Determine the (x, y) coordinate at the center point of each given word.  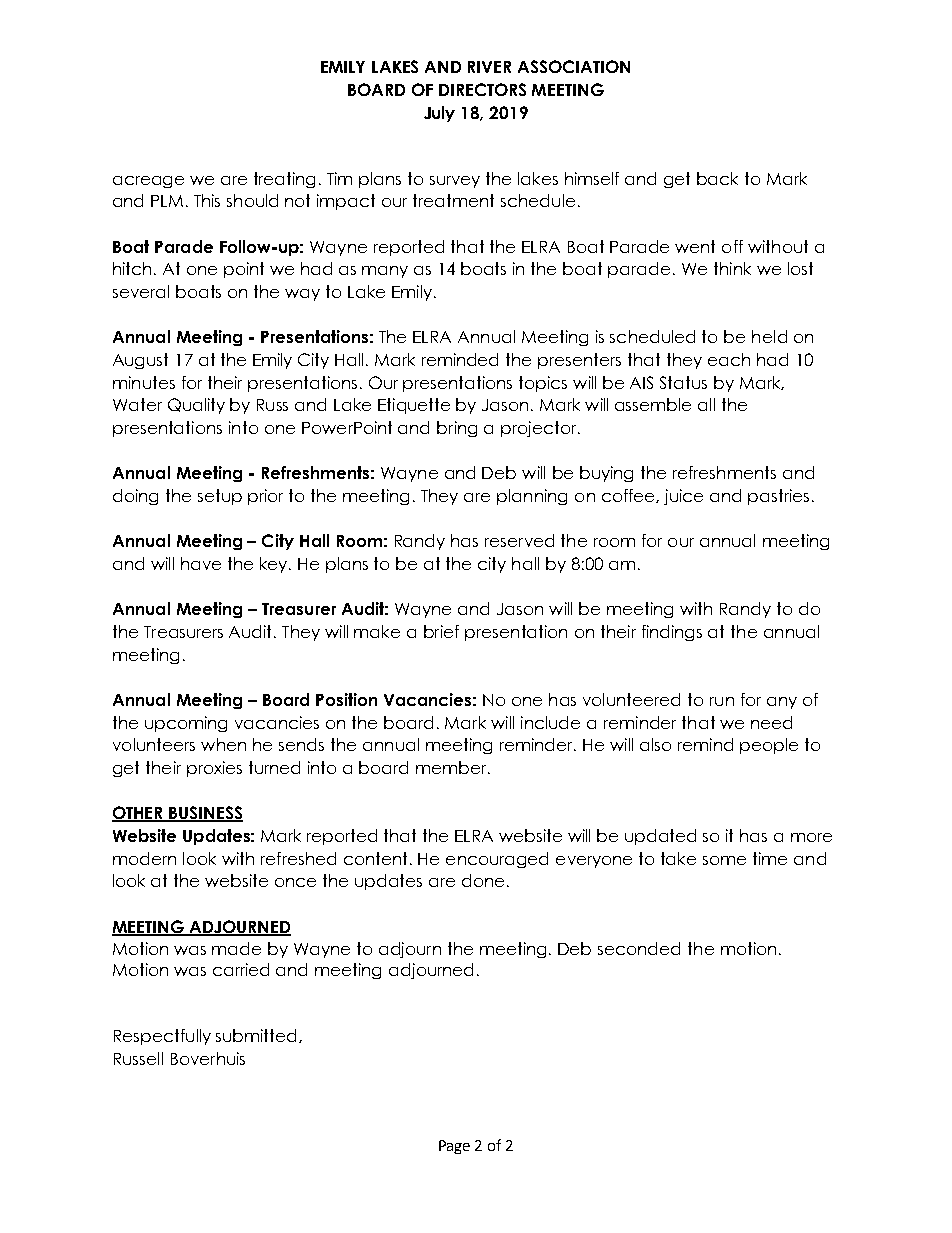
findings (672, 633)
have (201, 563)
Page (454, 1147)
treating (284, 180)
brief (441, 631)
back (717, 178)
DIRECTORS (482, 89)
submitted (258, 1036)
